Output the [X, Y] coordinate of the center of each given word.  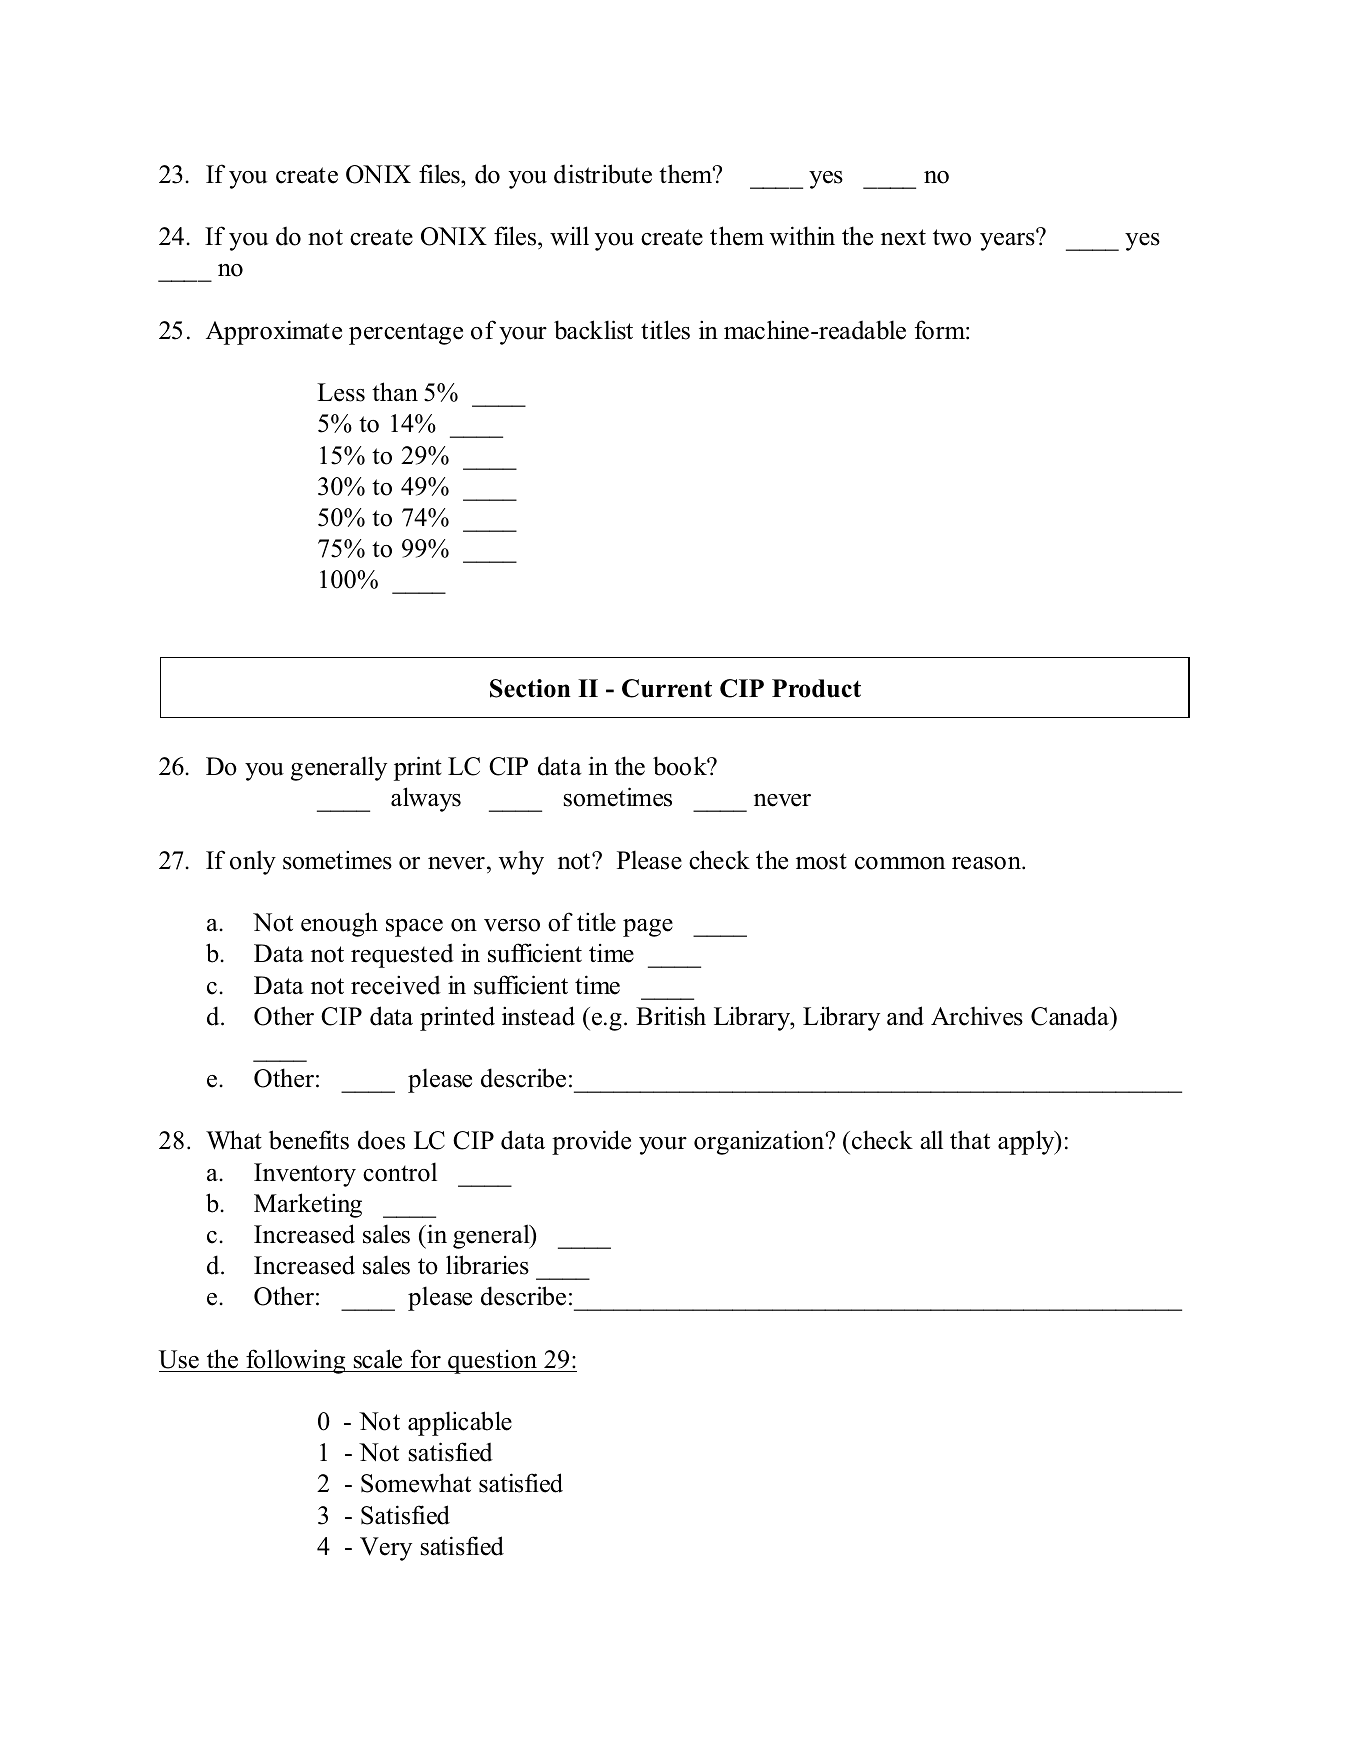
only [253, 862]
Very [386, 1549]
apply [1027, 1142]
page [648, 928]
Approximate [274, 332]
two [952, 237]
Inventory [305, 1175]
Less [341, 392]
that [970, 1139]
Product [816, 688]
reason [987, 863]
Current [667, 688]
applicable [460, 1423]
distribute [603, 174]
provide [591, 1142]
